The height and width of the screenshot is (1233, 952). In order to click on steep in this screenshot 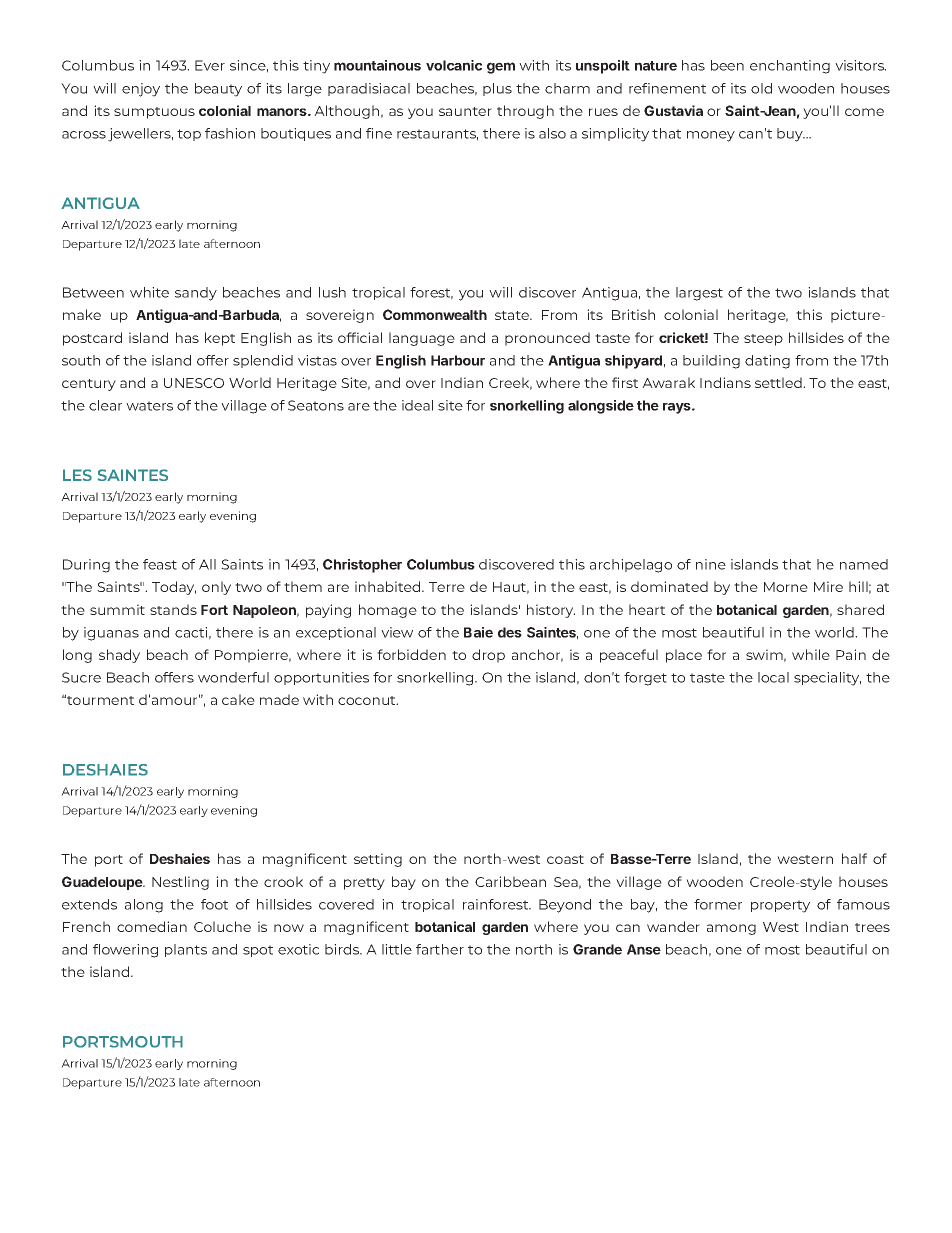, I will do `click(763, 340)`.
